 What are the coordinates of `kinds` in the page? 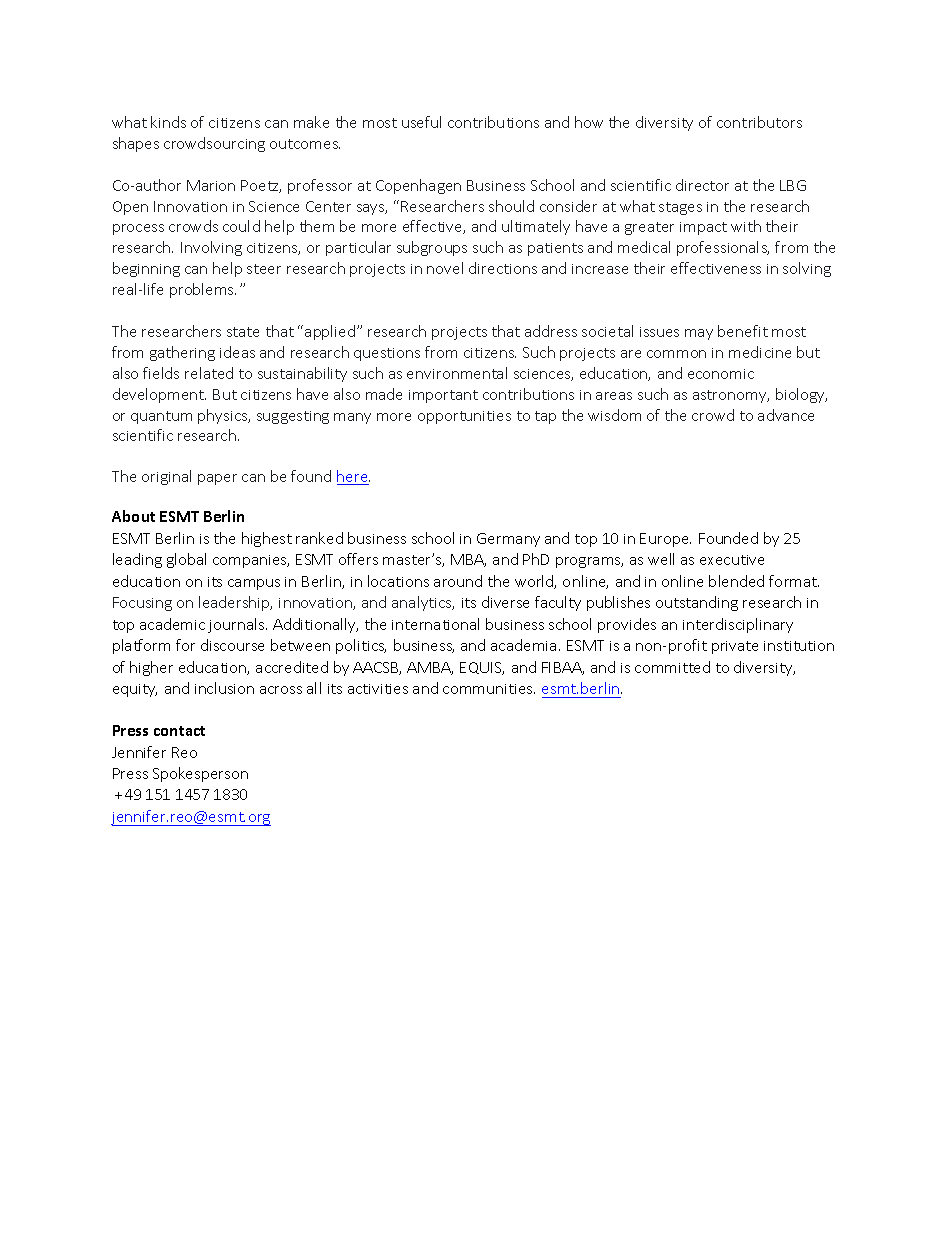 It's located at (168, 122).
